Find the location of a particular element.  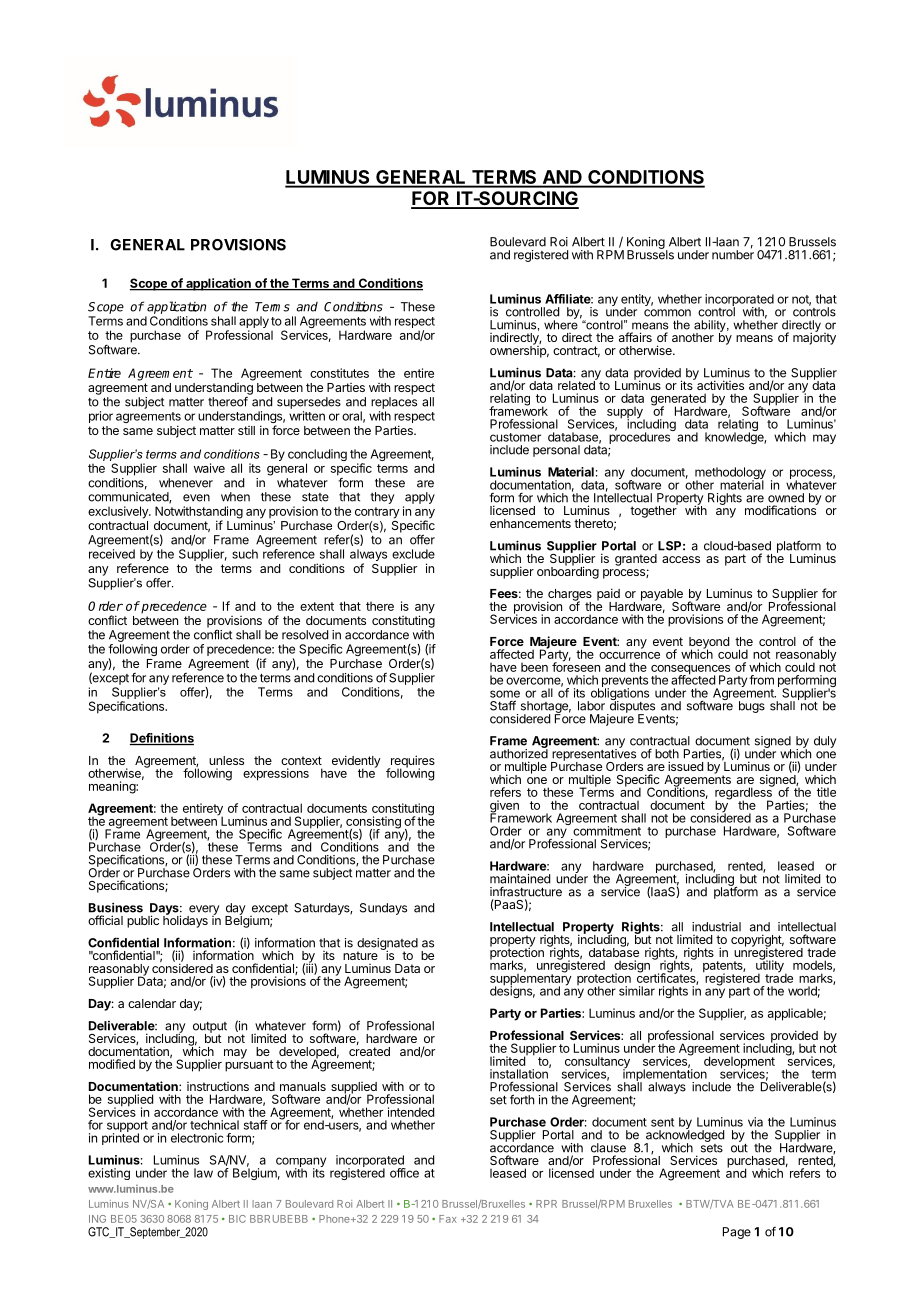

similar is located at coordinates (637, 991).
